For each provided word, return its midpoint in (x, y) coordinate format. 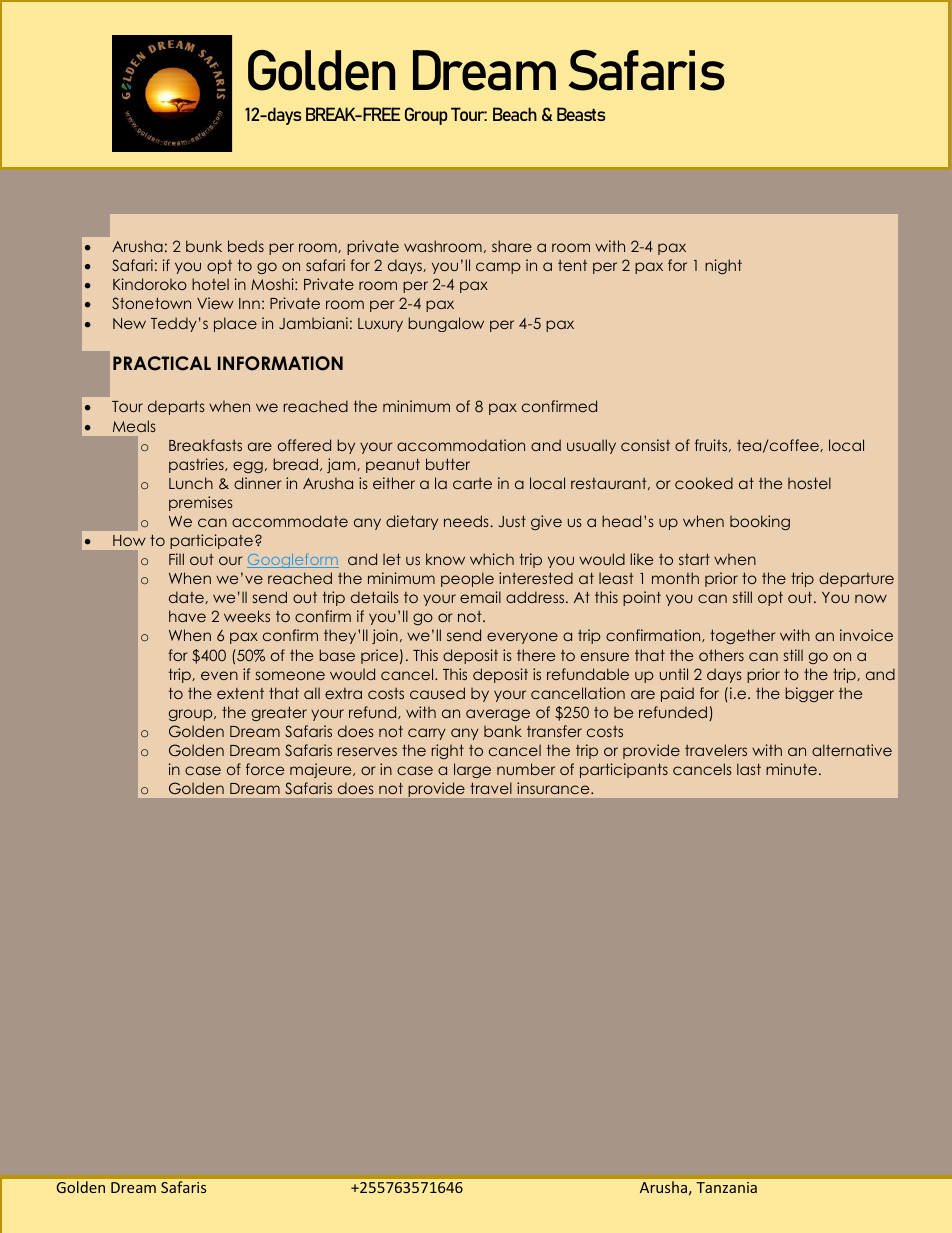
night (723, 266)
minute (791, 769)
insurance (554, 788)
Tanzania (726, 1187)
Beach (515, 114)
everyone (522, 638)
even (219, 675)
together (743, 636)
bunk (204, 246)
